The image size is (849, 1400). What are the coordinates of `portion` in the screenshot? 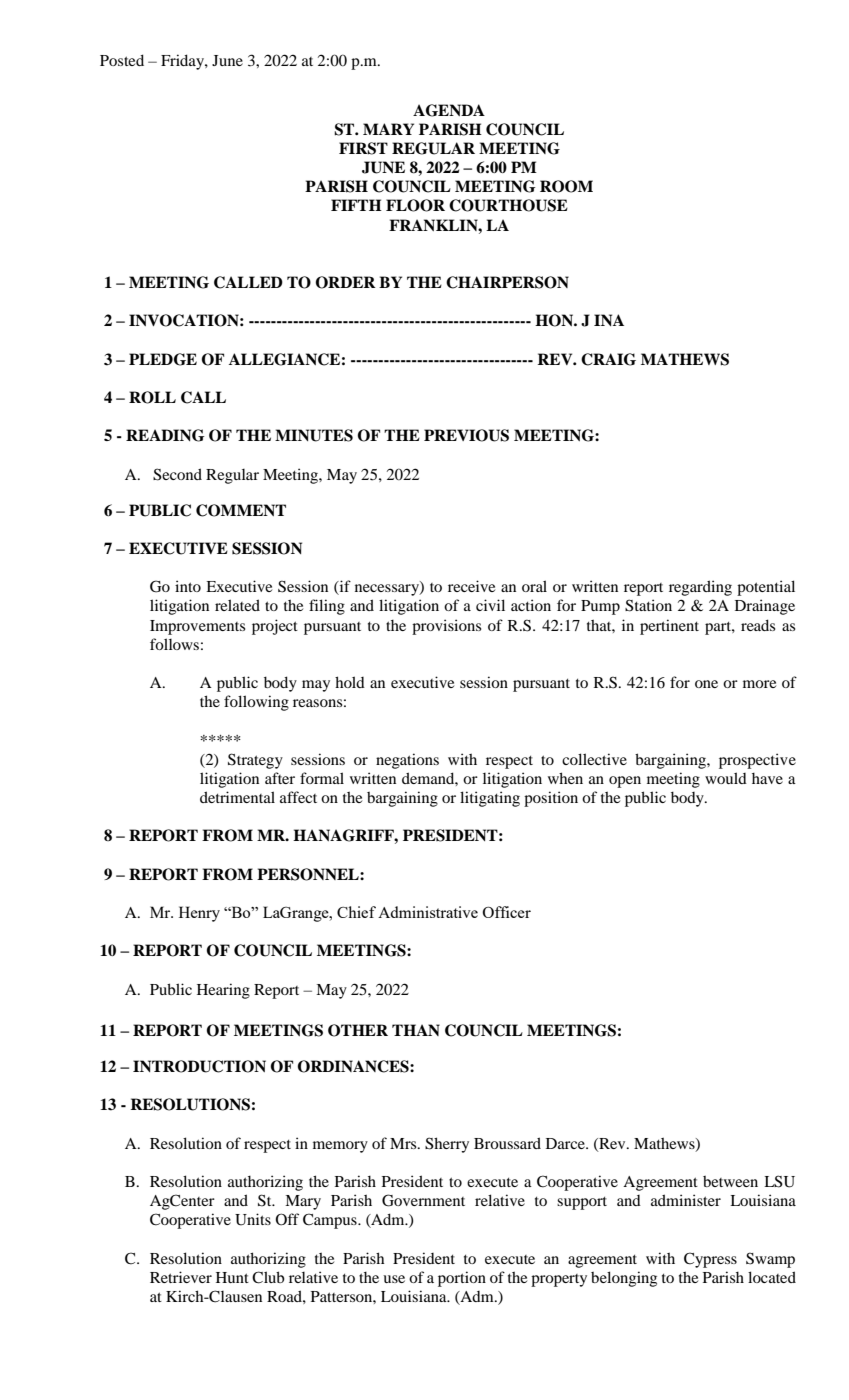 It's located at (462, 1279).
